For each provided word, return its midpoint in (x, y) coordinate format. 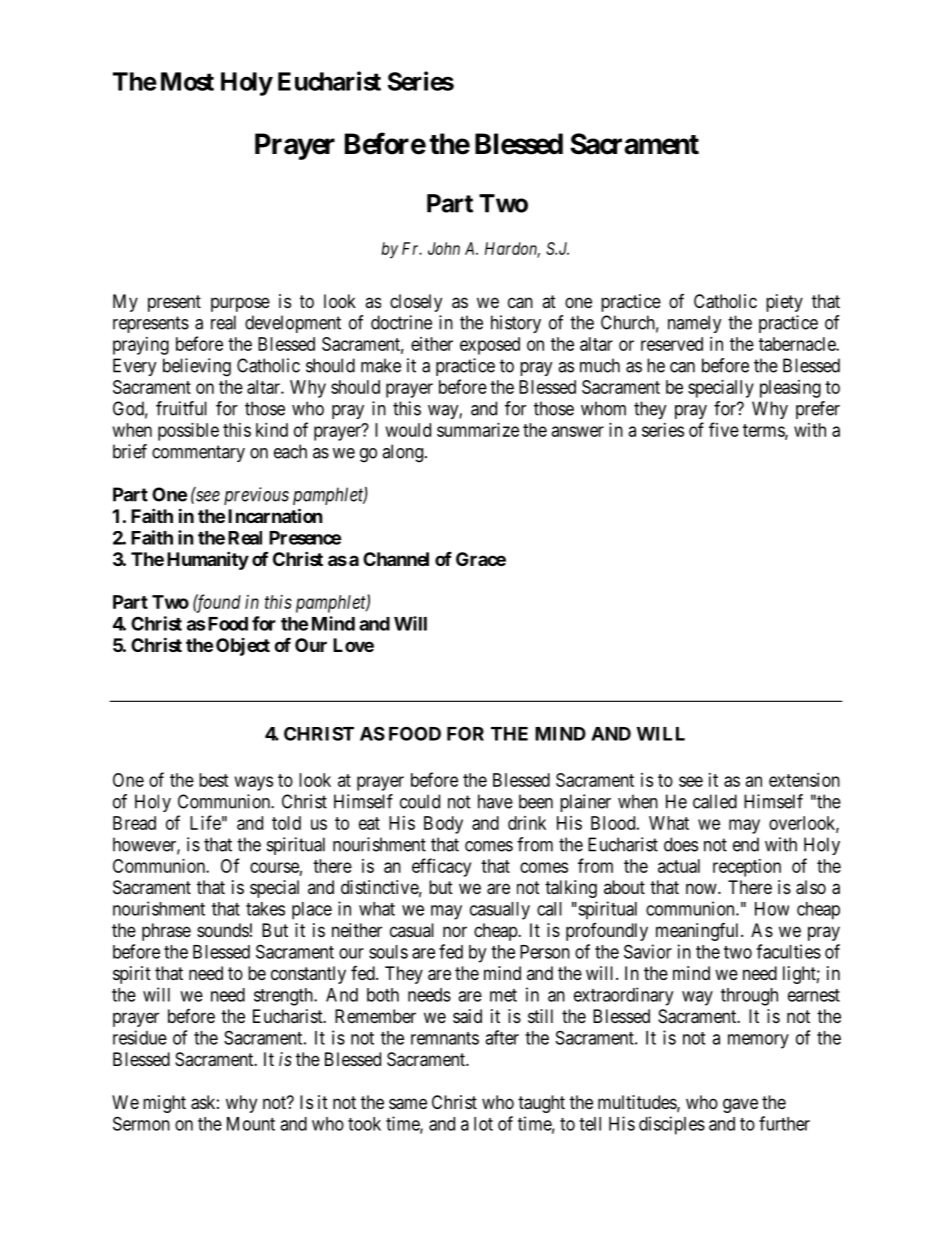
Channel (396, 559)
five (724, 429)
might (164, 1104)
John (444, 248)
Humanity (208, 560)
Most (187, 81)
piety (784, 303)
